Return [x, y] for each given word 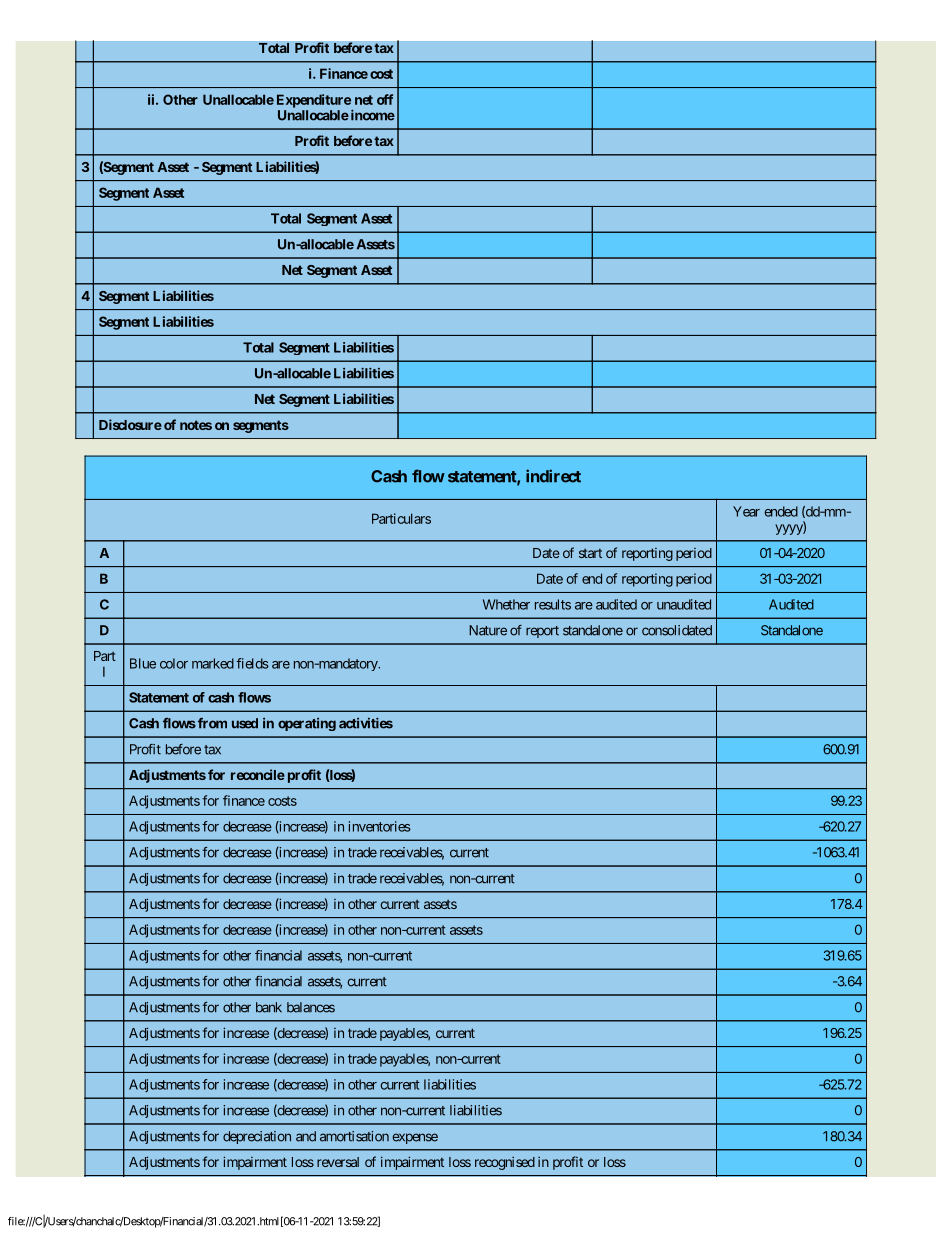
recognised [505, 1163]
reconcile [258, 774]
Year [746, 511]
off [385, 99]
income [371, 115]
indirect [553, 476]
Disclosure [130, 424]
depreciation [257, 1137]
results [553, 604]
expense [415, 1138]
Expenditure [314, 101]
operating [307, 724]
